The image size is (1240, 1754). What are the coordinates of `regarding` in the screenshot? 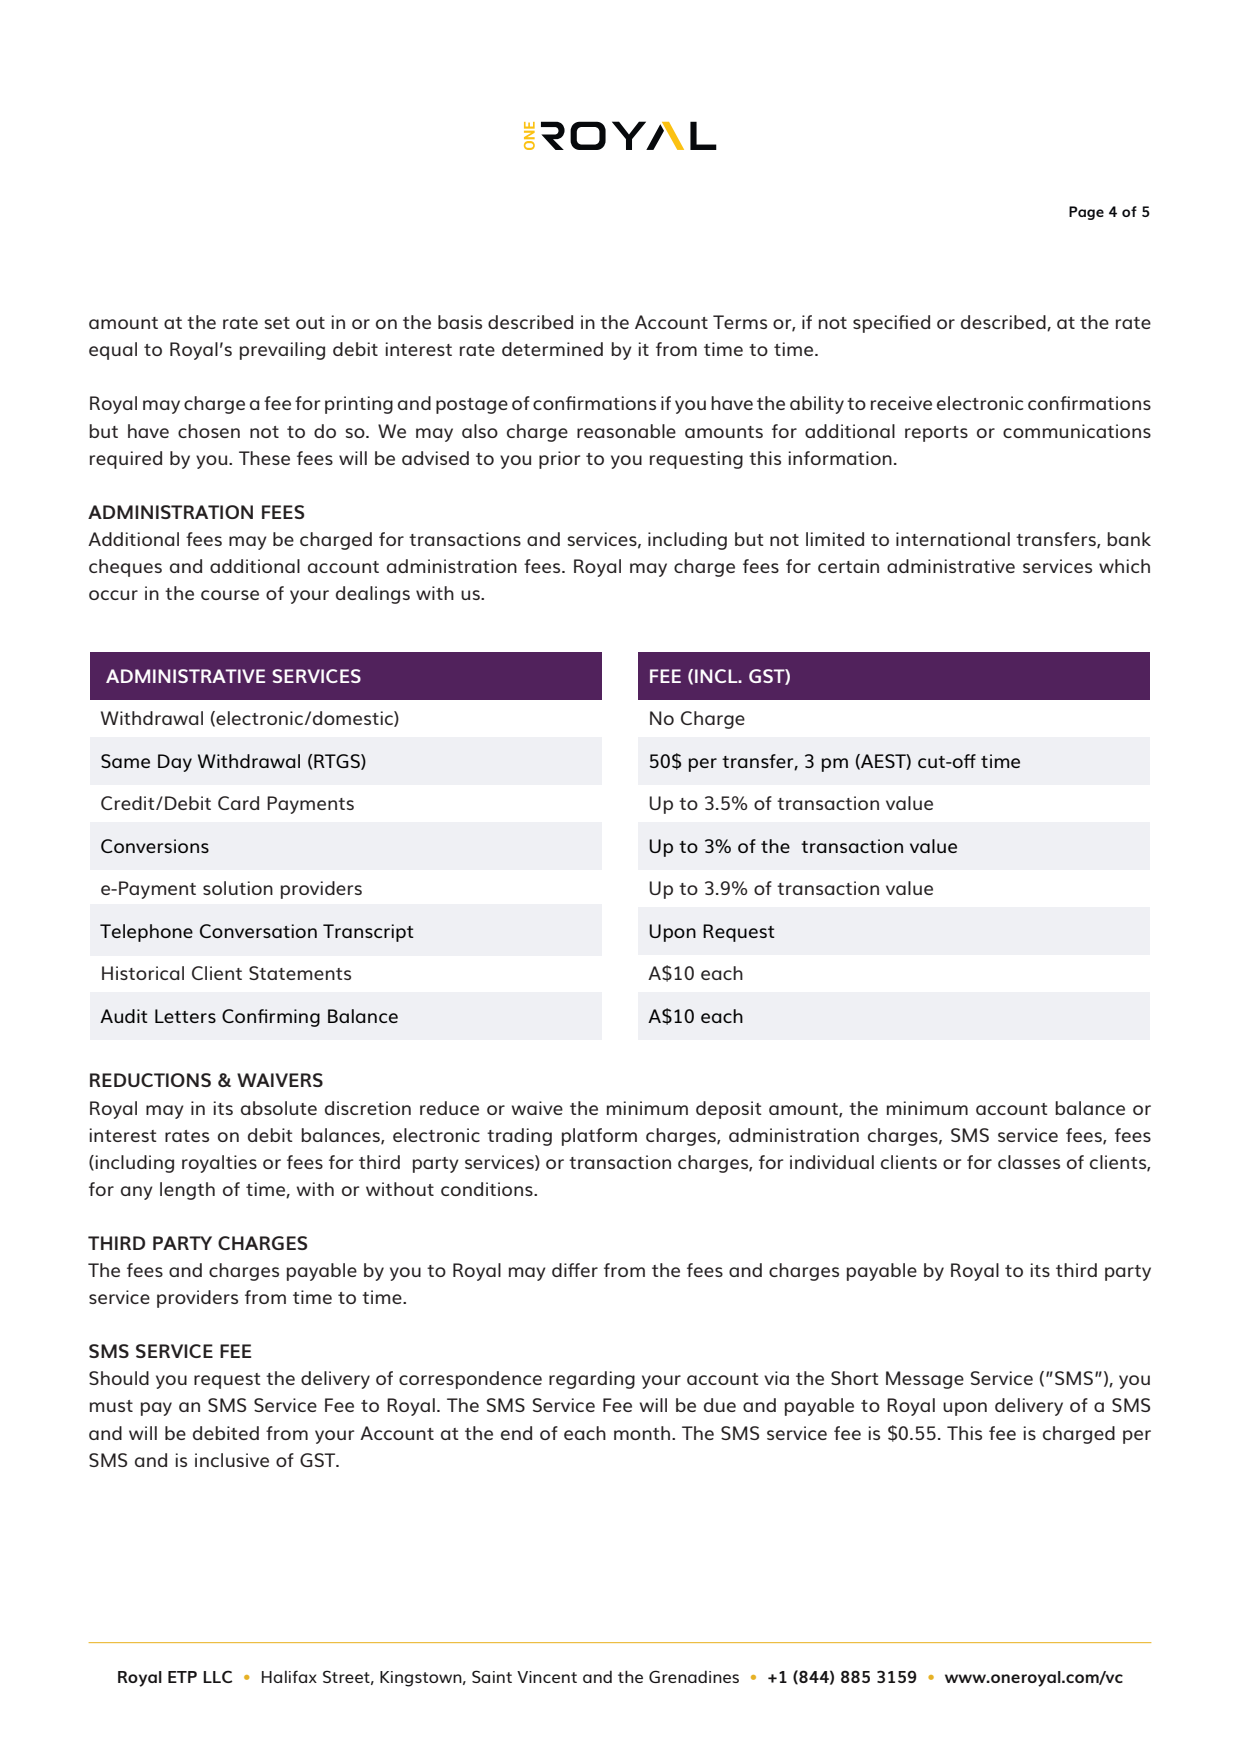 It's located at (592, 1380).
